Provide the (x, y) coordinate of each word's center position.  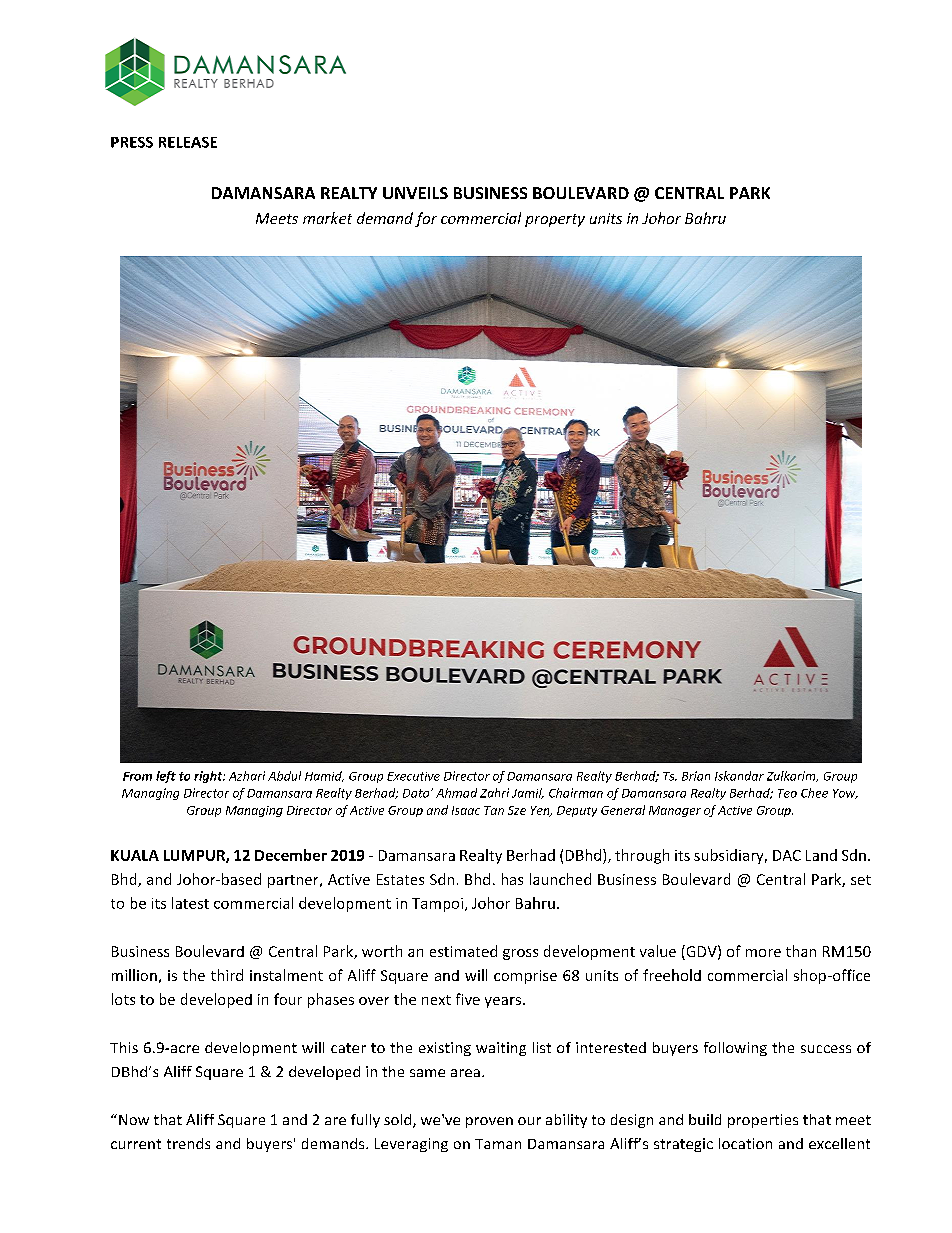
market (327, 218)
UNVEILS (415, 193)
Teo (787, 793)
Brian (696, 776)
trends (188, 1143)
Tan (494, 810)
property (555, 220)
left (166, 777)
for (426, 219)
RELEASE (188, 142)
